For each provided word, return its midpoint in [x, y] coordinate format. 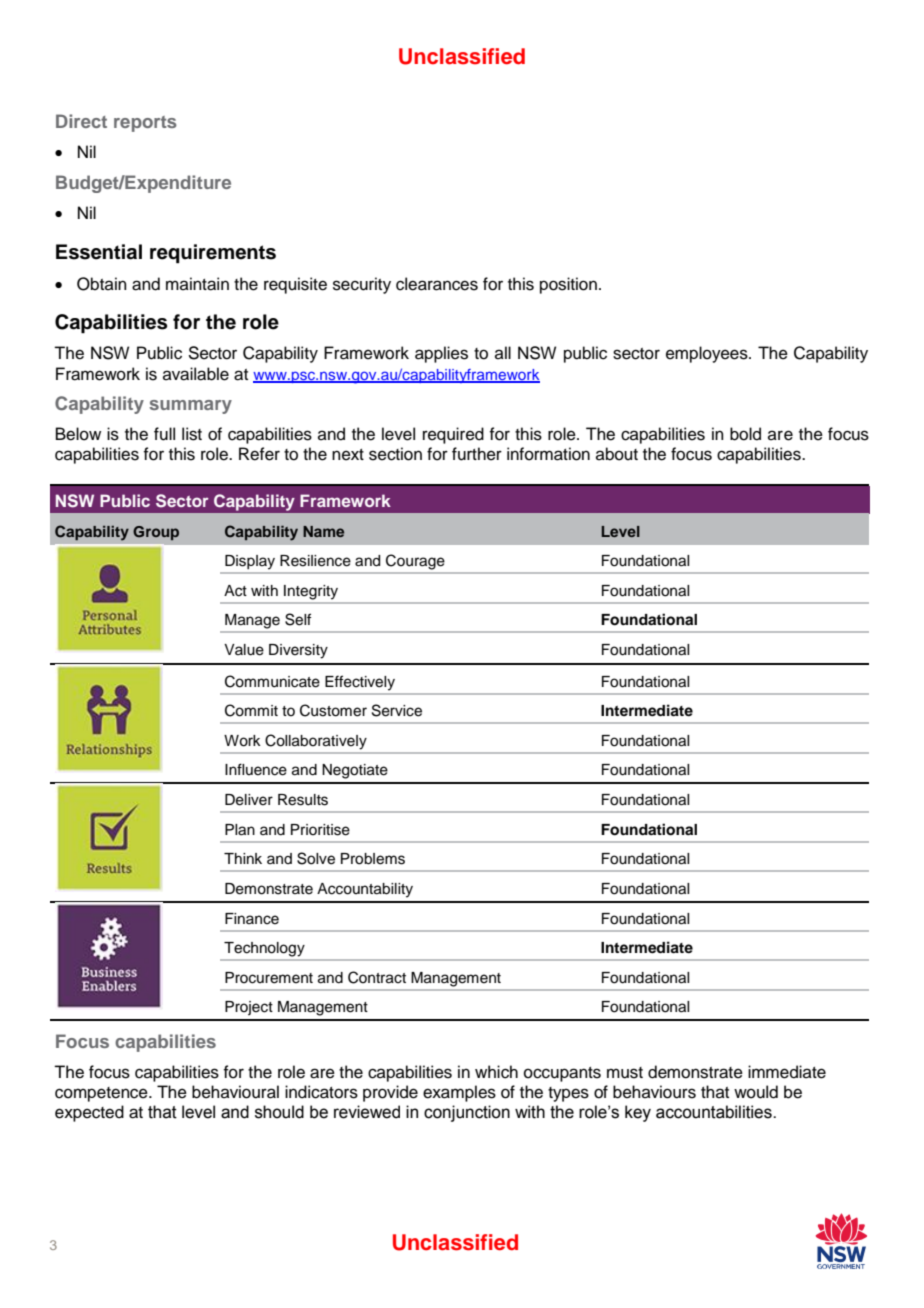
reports [145, 124]
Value [244, 650]
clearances [437, 284]
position [568, 285]
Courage [415, 562]
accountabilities [715, 1112]
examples [459, 1093]
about [617, 454]
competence [102, 1094]
